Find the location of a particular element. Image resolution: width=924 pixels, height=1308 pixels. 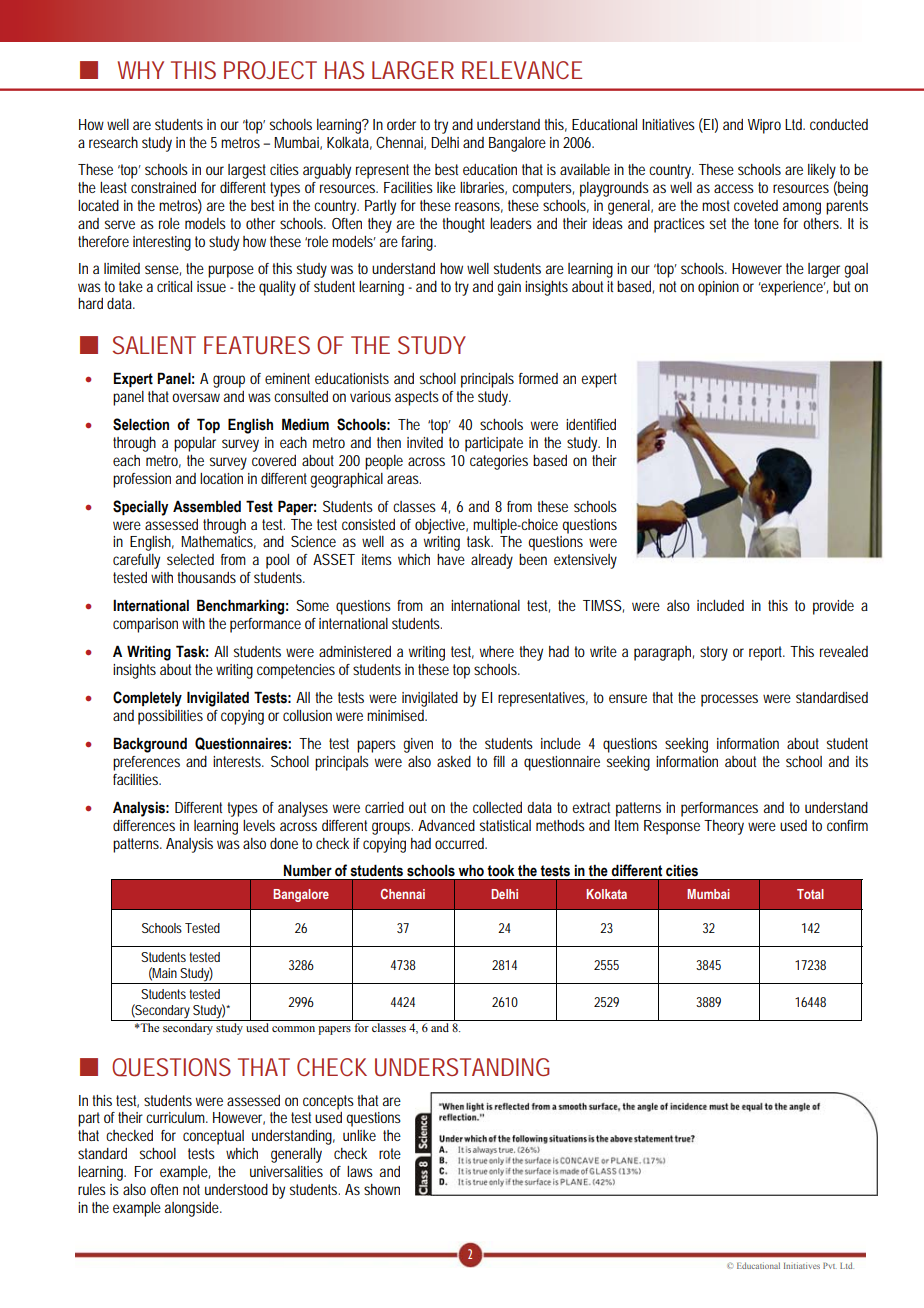

Completely is located at coordinates (147, 699).
